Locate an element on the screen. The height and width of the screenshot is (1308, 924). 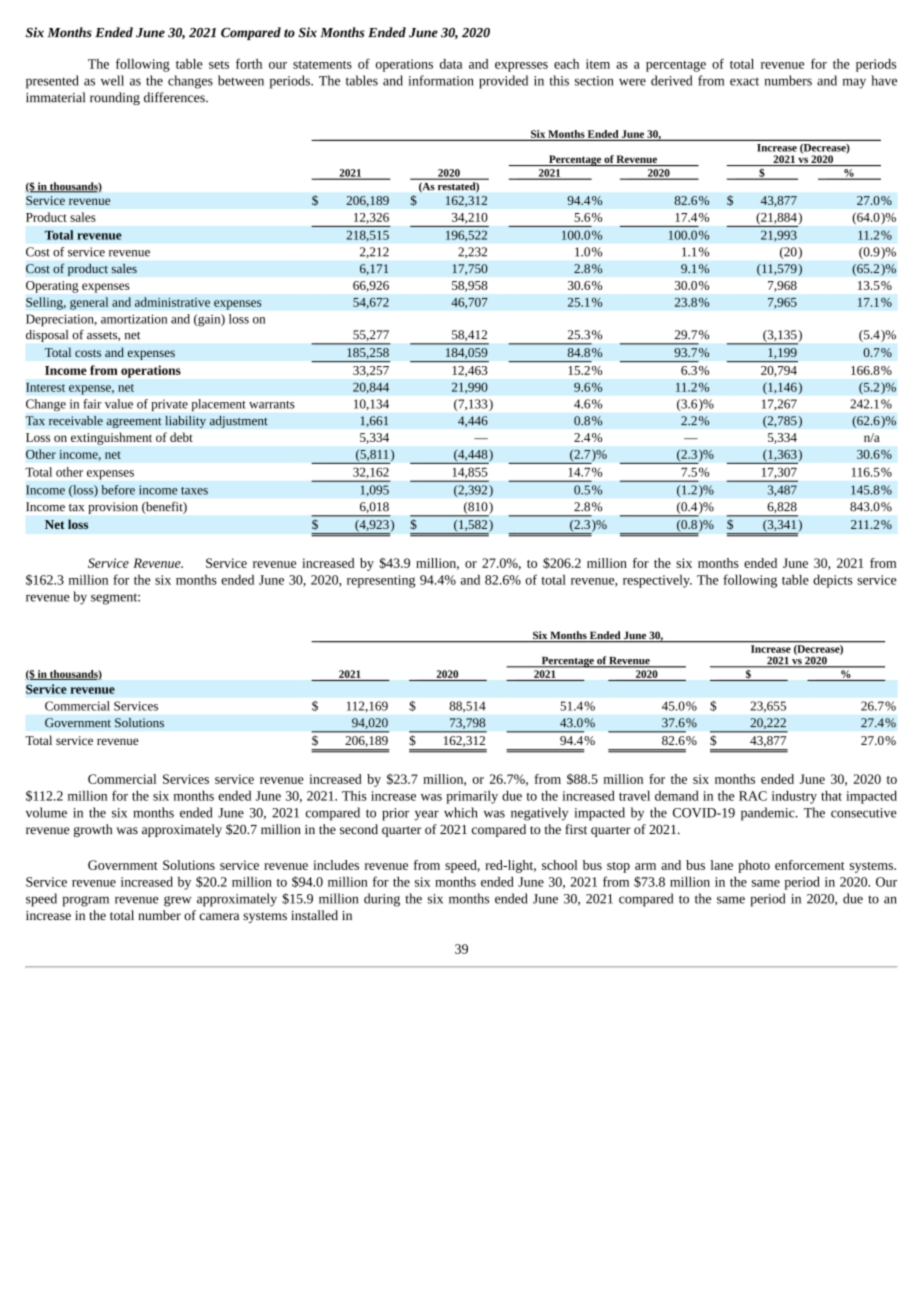
exact is located at coordinates (744, 81).
